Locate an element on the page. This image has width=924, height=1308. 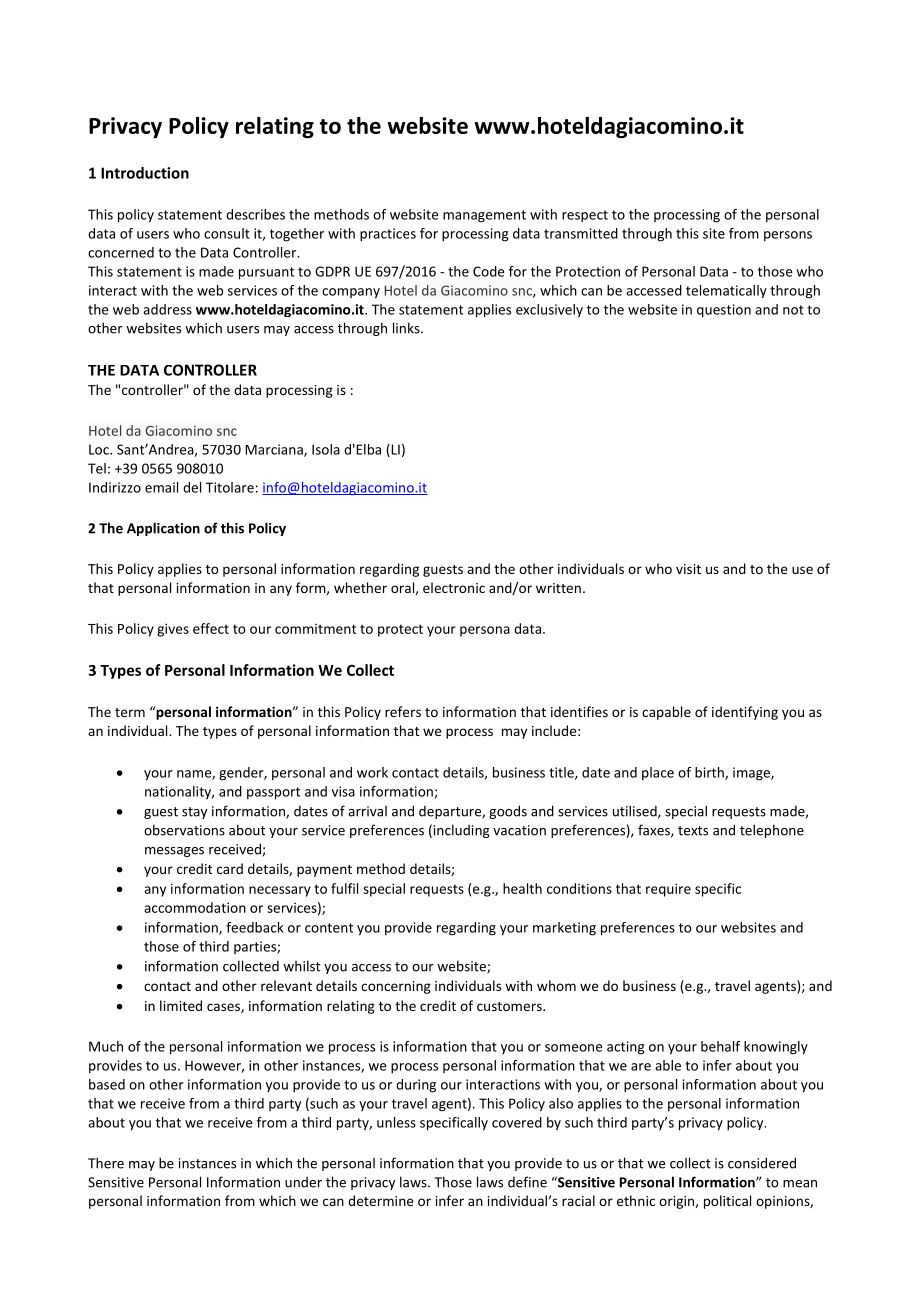
Introduction is located at coordinates (145, 173).
